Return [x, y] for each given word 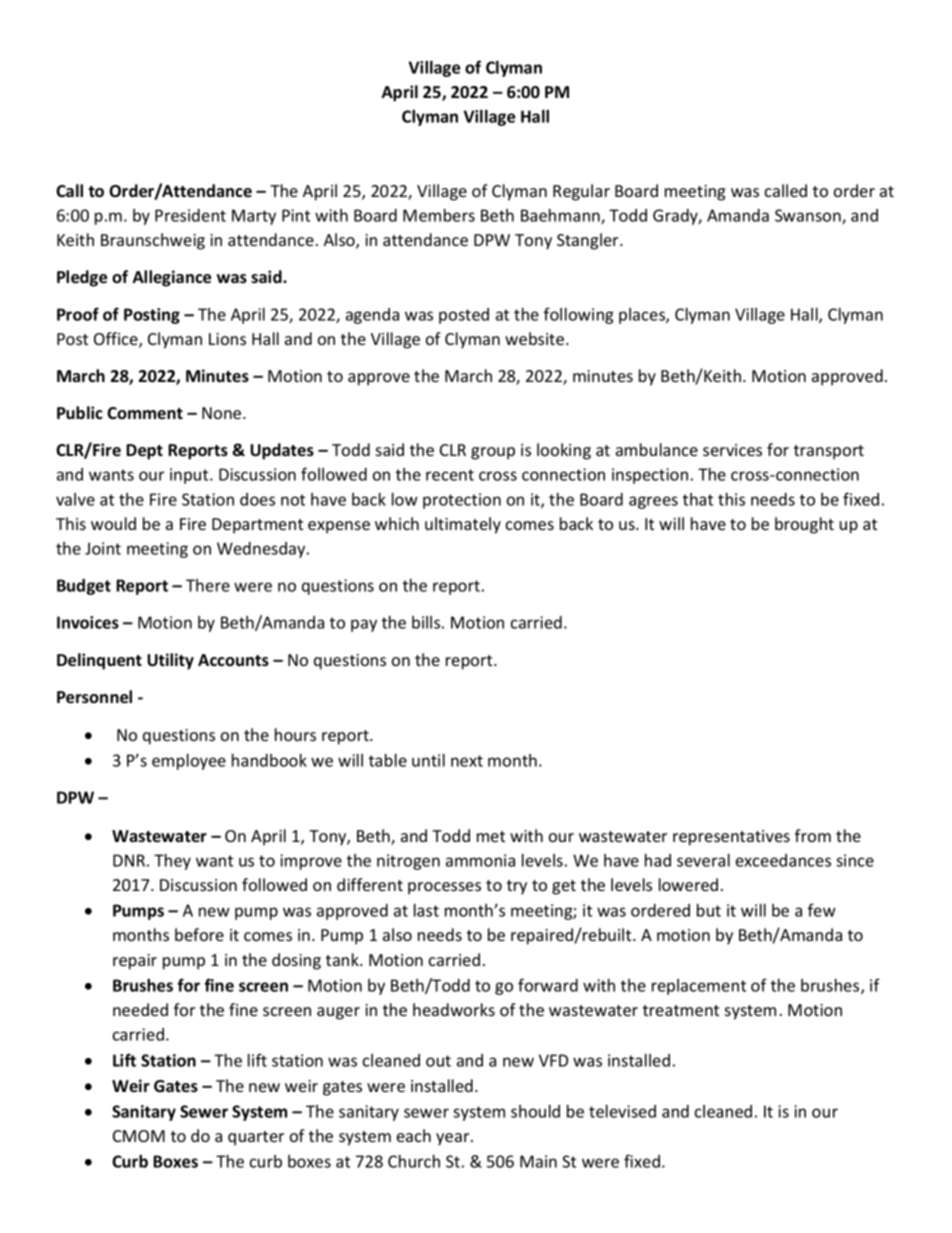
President [190, 215]
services [732, 450]
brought [804, 525]
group [493, 453]
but [709, 910]
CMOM [139, 1136]
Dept [144, 452]
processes [444, 888]
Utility [170, 661]
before [199, 934]
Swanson [809, 216]
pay [364, 625]
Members [439, 215]
